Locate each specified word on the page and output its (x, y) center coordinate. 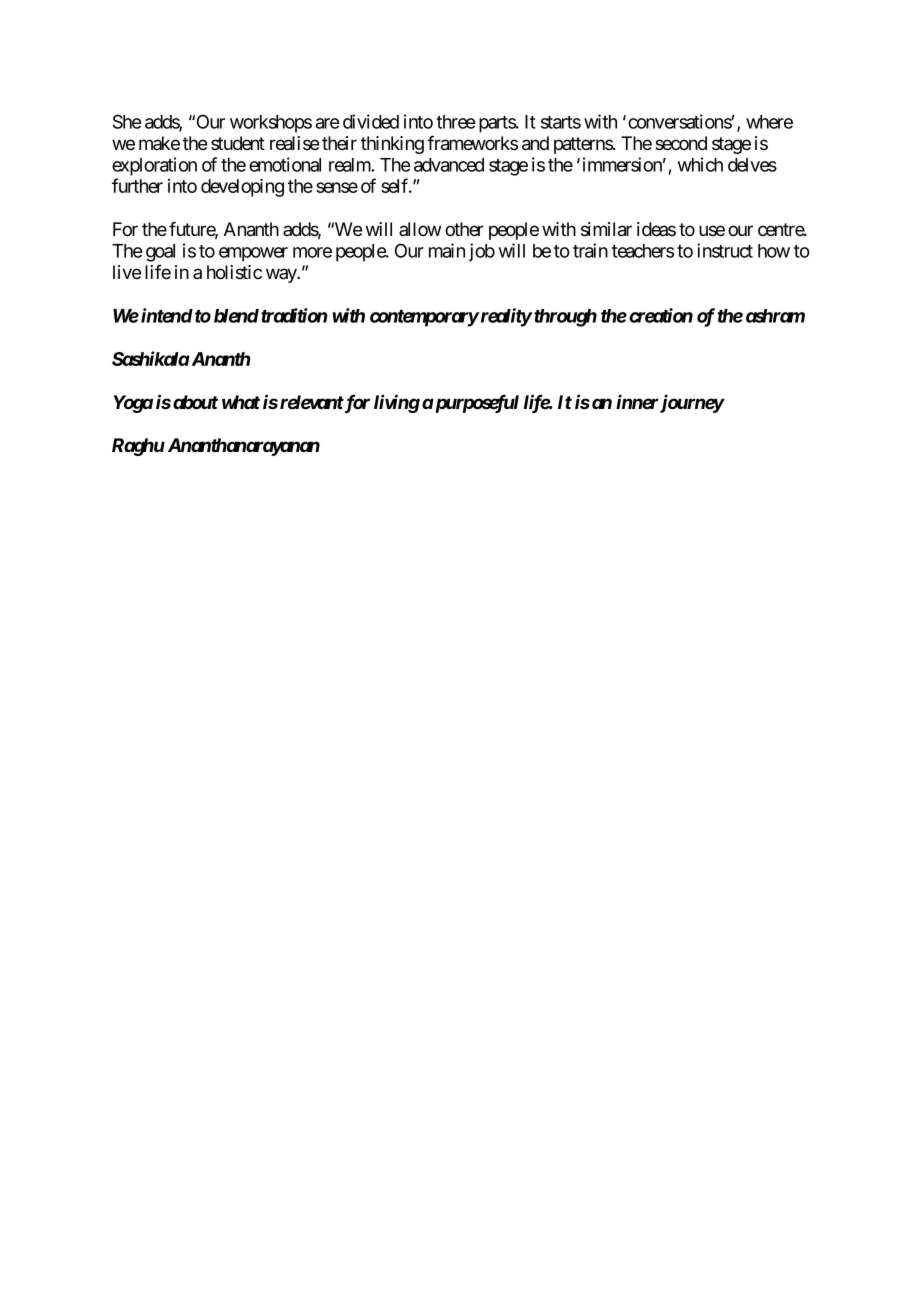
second (681, 143)
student (238, 143)
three (455, 122)
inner (637, 401)
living (397, 403)
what (241, 402)
